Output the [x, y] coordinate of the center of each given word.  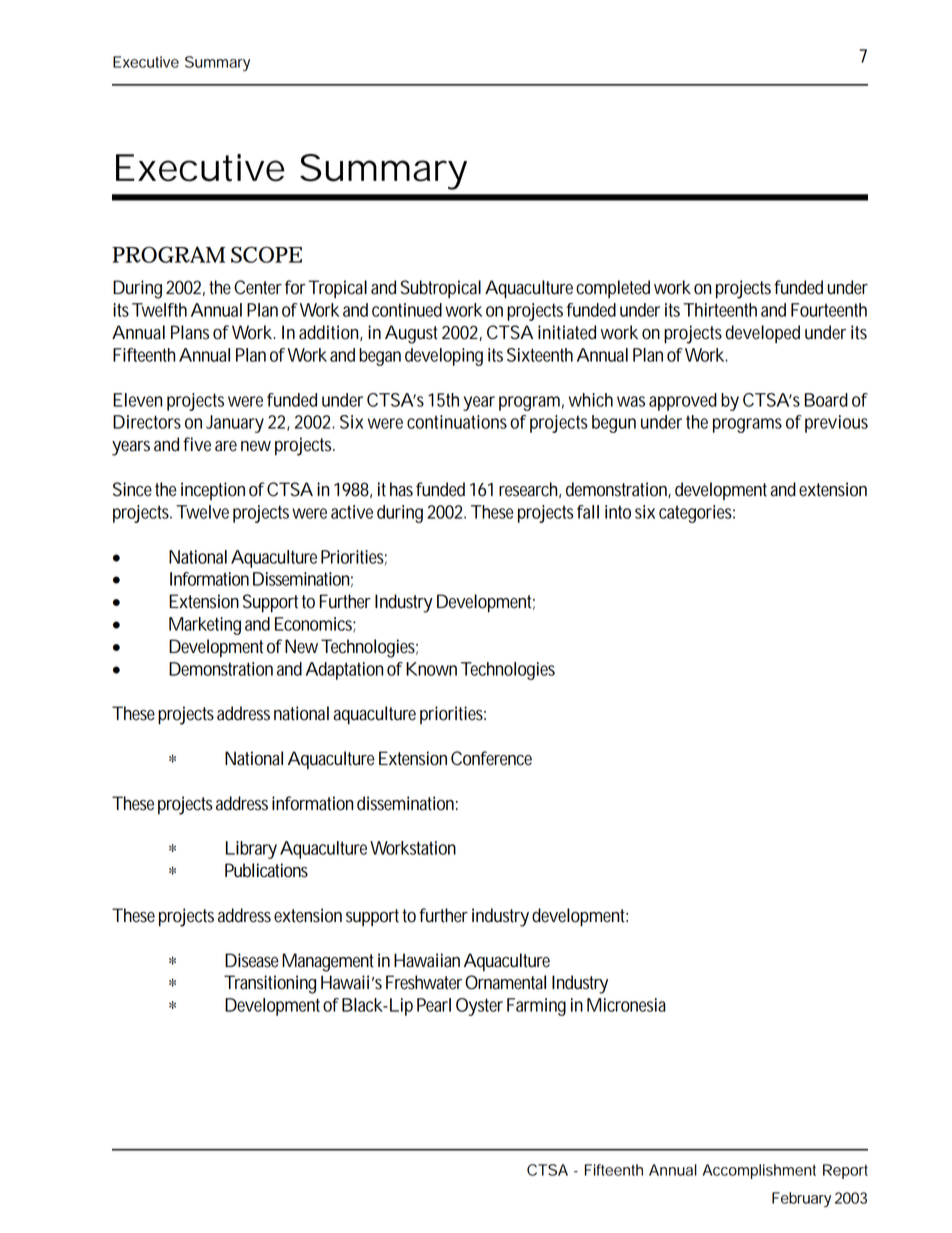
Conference [491, 758]
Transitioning [270, 984]
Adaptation [344, 671]
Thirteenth [720, 310]
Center [258, 287]
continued [407, 310]
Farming [536, 1007]
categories [697, 514]
